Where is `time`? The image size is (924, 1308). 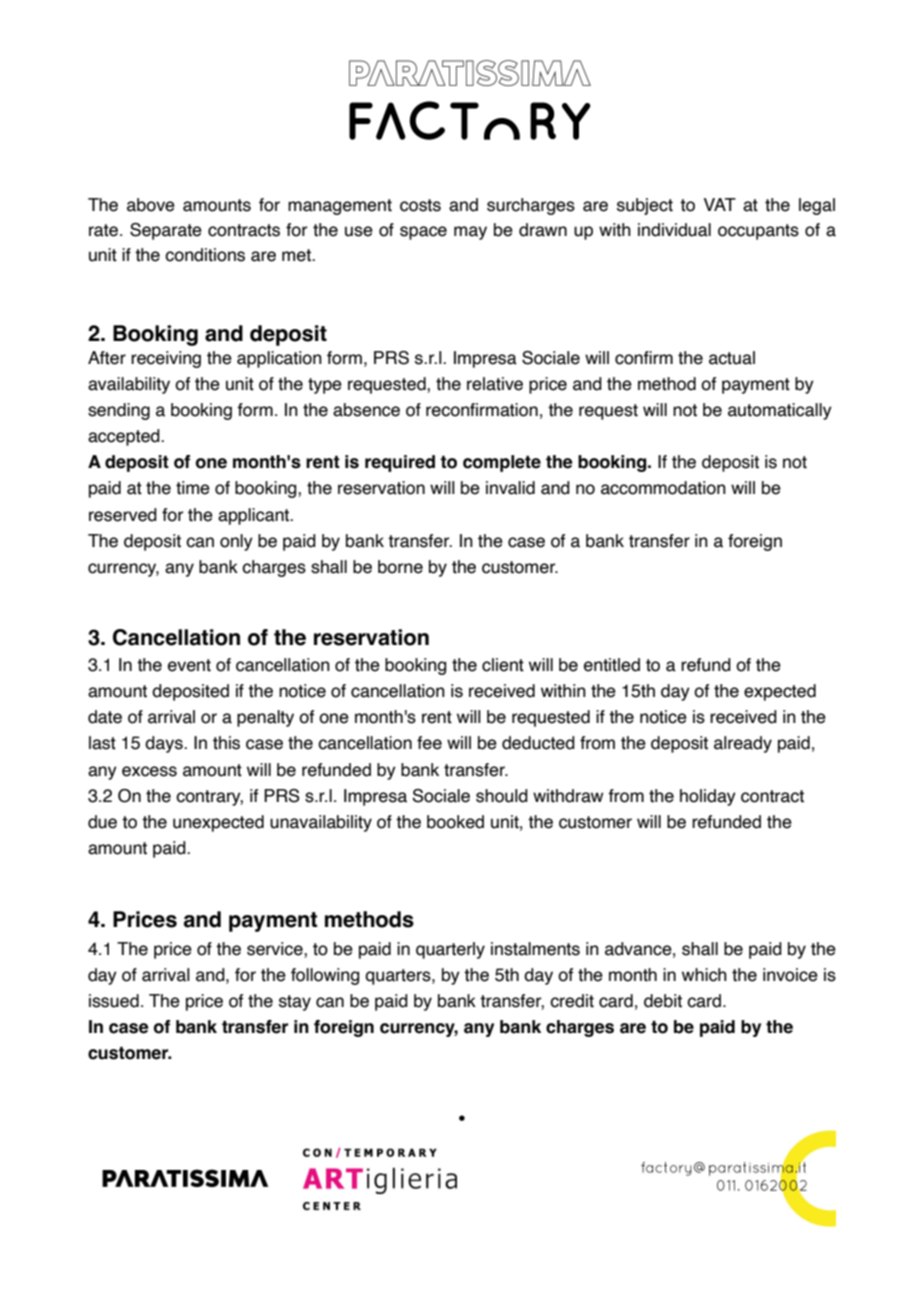 time is located at coordinates (193, 488).
